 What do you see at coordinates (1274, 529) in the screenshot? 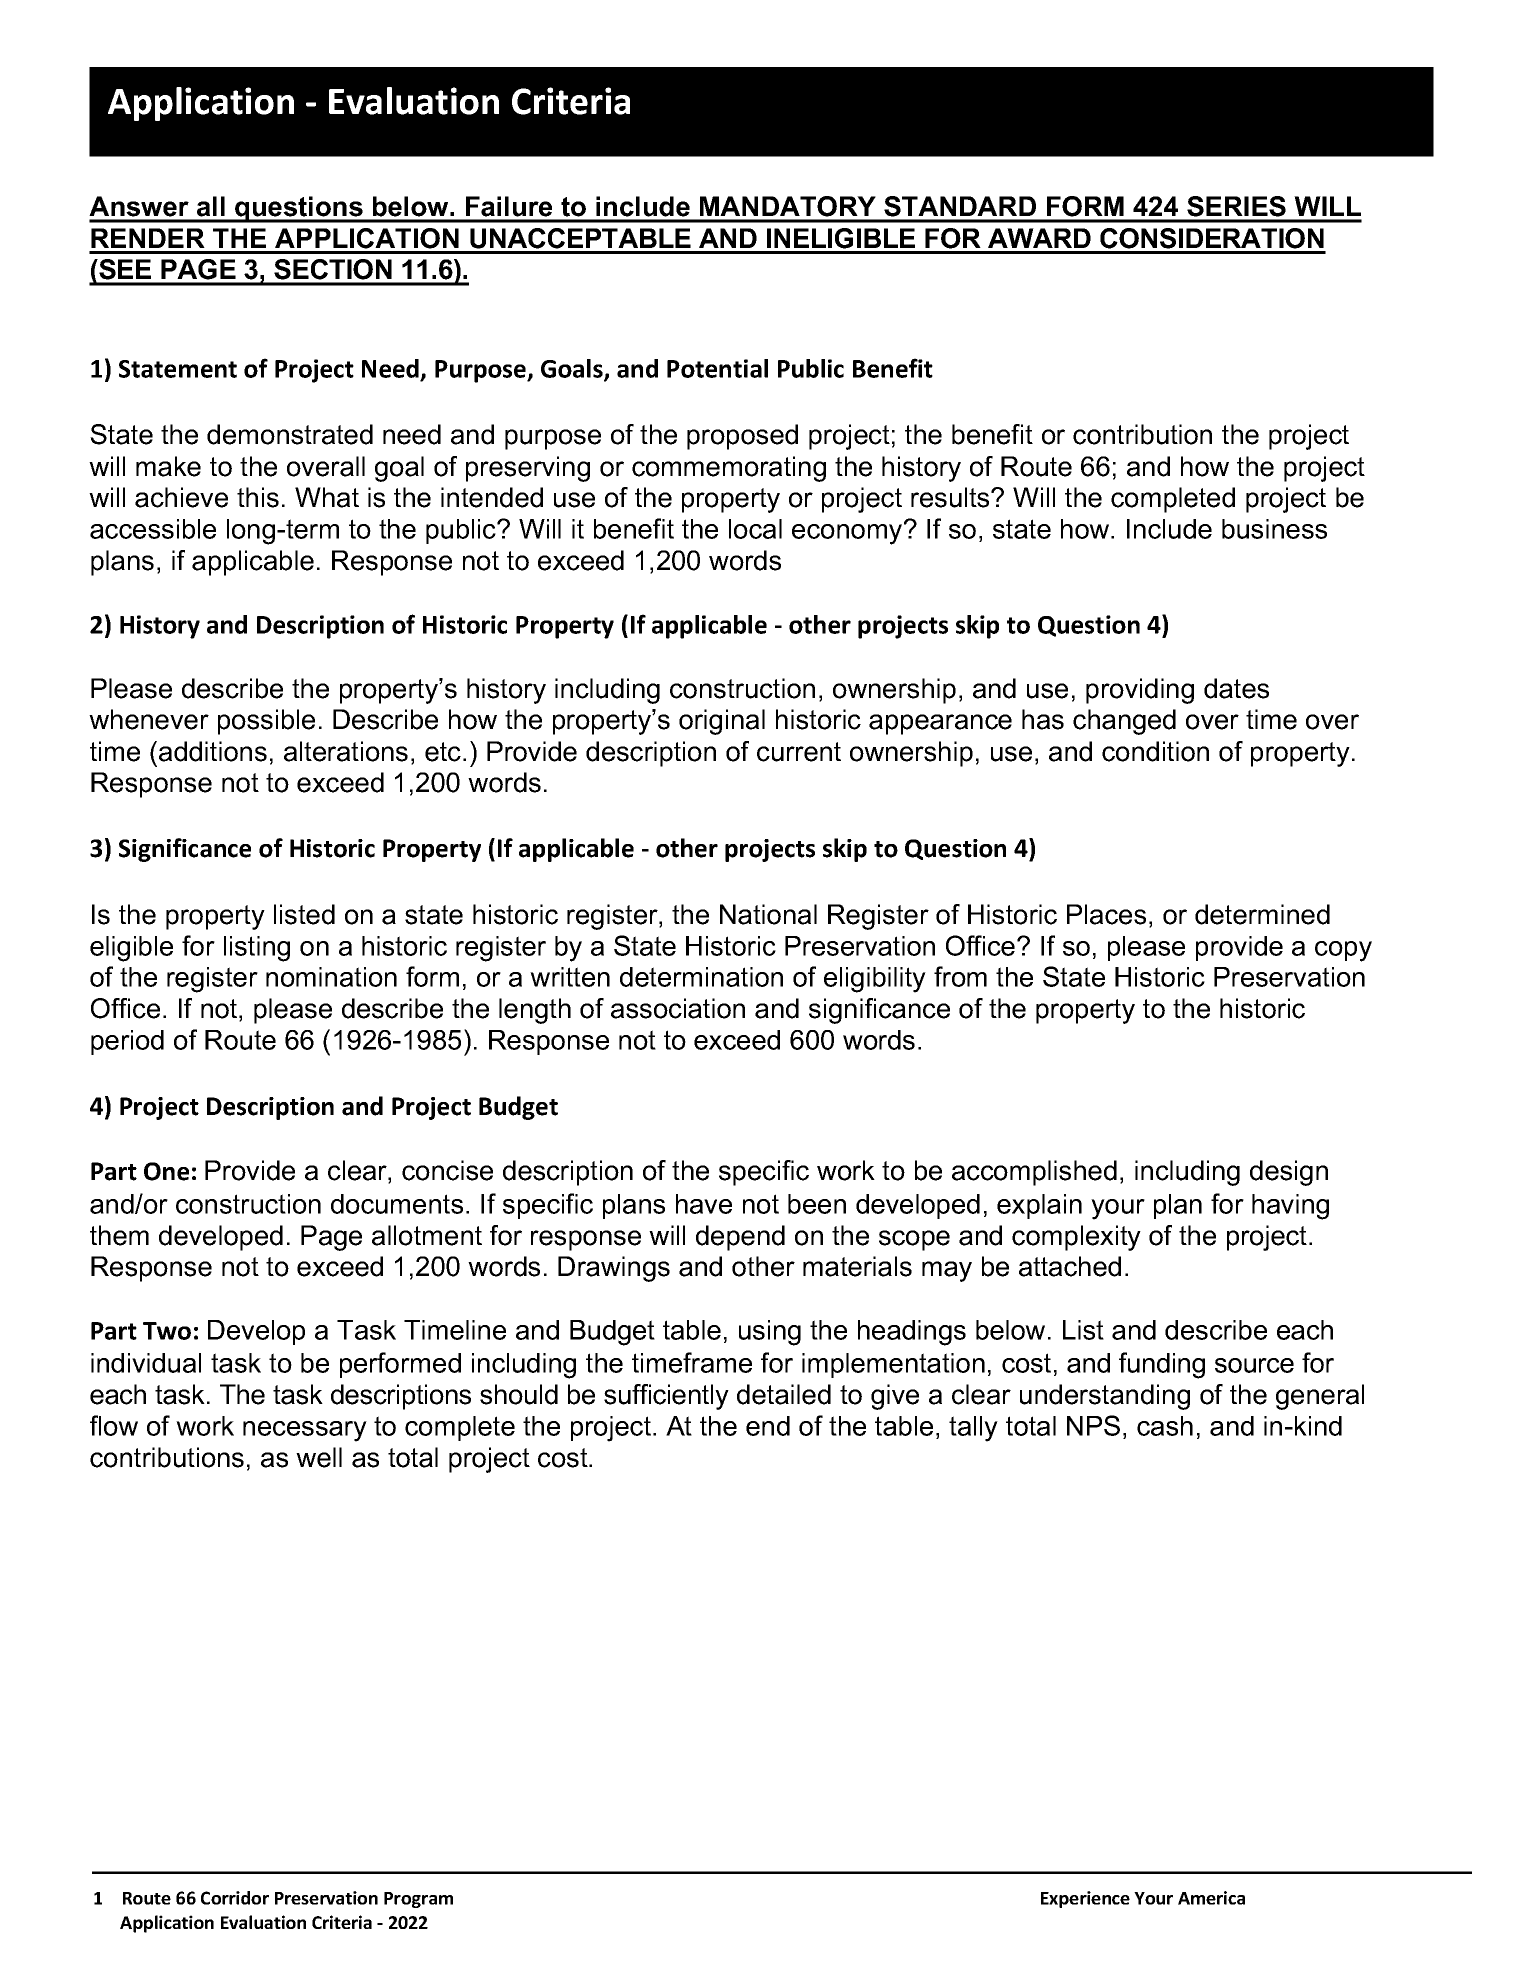
I see `business` at bounding box center [1274, 529].
